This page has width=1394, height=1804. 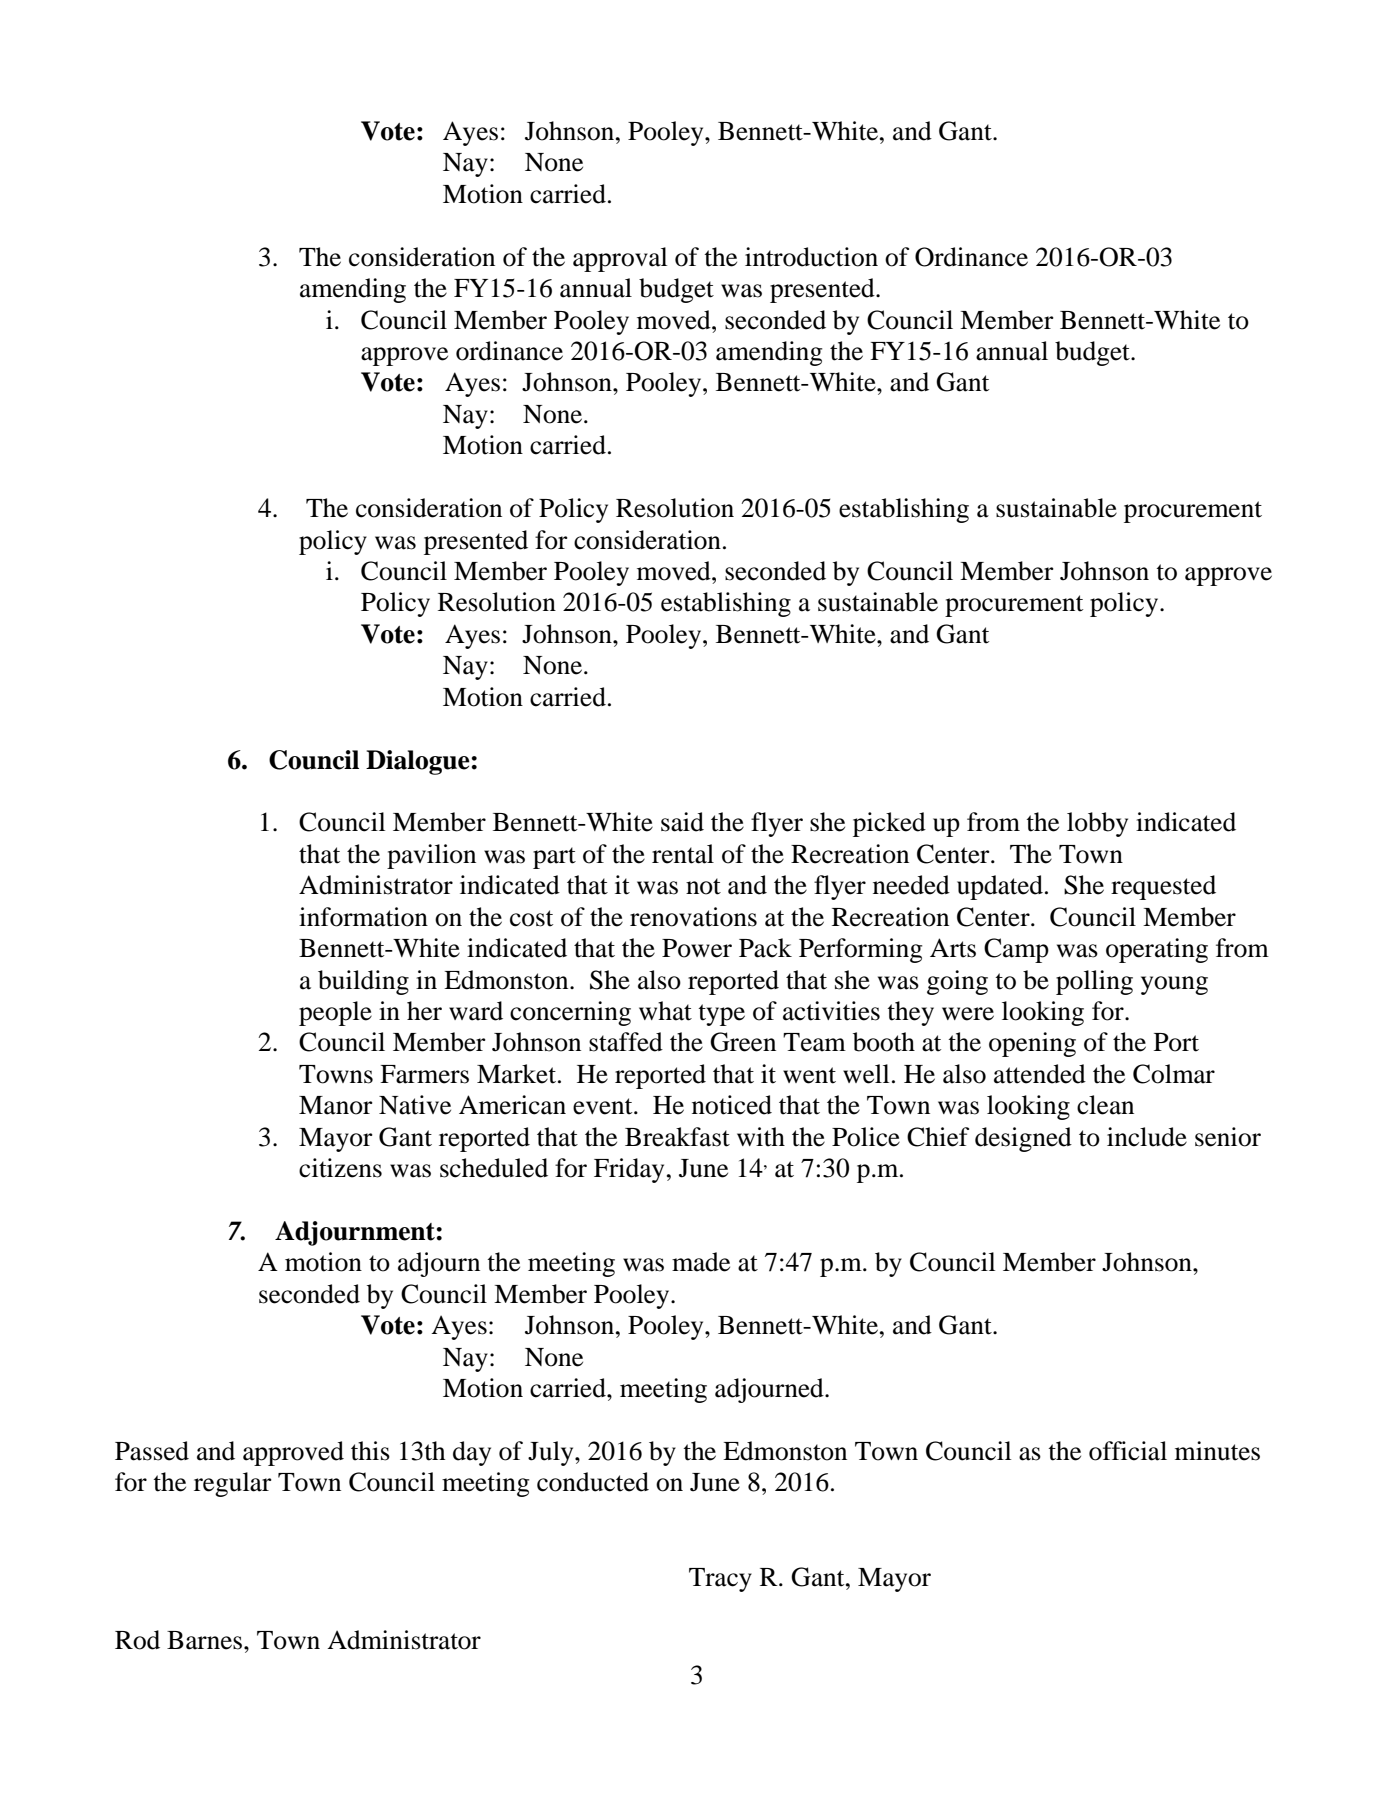 I want to click on introduction, so click(x=811, y=257).
